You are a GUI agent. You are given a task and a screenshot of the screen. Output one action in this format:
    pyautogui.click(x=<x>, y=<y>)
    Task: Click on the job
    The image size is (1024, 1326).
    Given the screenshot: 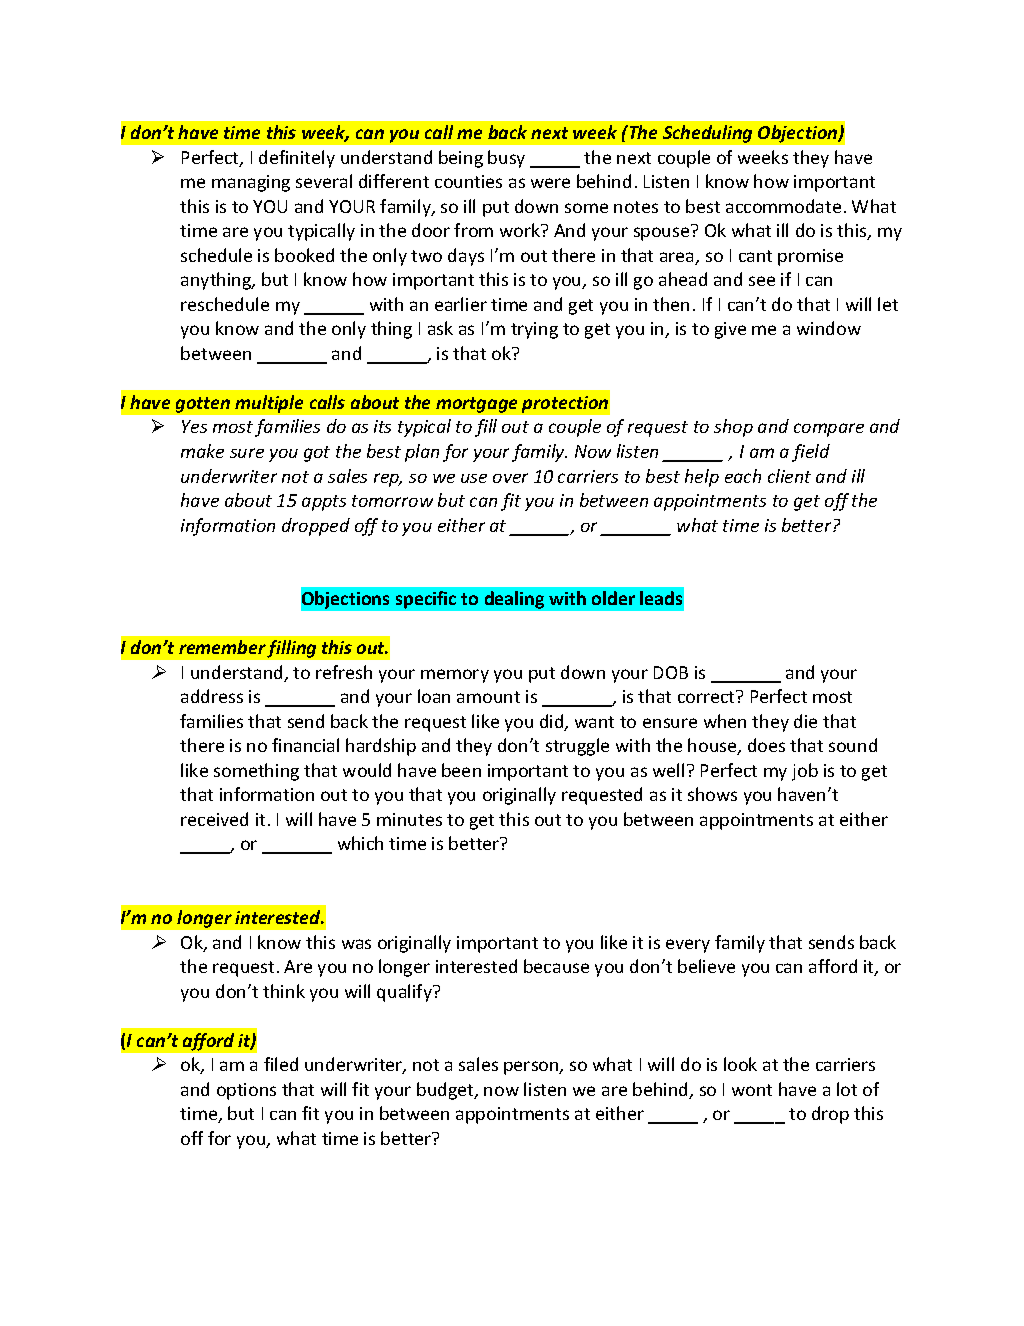 What is the action you would take?
    pyautogui.click(x=805, y=772)
